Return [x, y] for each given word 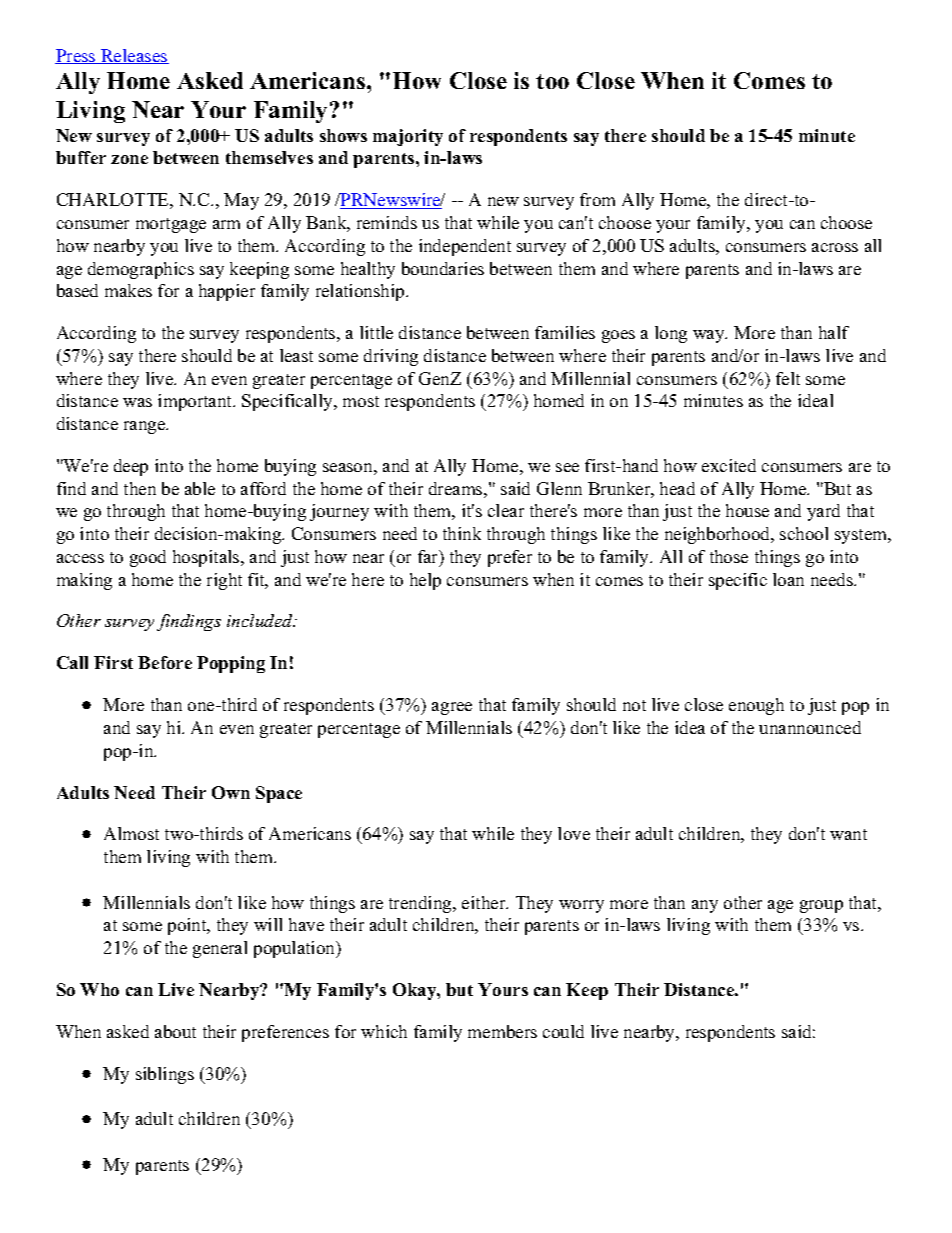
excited [729, 465]
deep [131, 467]
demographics [141, 270]
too [552, 81]
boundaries [443, 268]
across [835, 247]
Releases [134, 56]
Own [231, 792]
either [485, 902]
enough [756, 706]
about [175, 1031]
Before [165, 662]
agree [452, 708]
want [848, 834]
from [597, 199]
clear [506, 510]
